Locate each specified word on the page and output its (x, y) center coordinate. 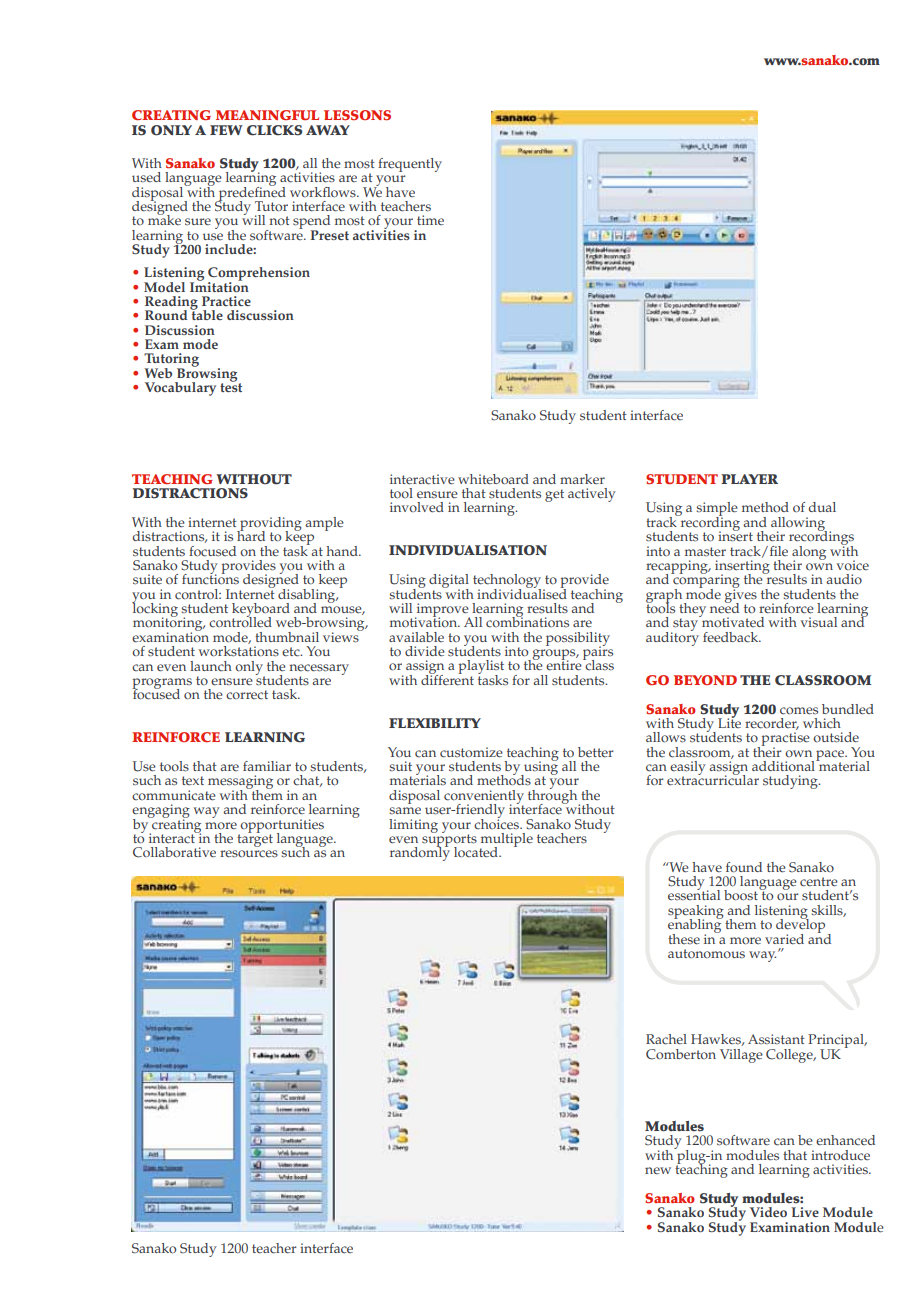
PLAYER (749, 479)
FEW (226, 130)
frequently (410, 165)
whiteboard (493, 479)
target (255, 839)
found (744, 867)
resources (249, 854)
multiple (506, 841)
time (430, 220)
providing (270, 525)
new (658, 1171)
